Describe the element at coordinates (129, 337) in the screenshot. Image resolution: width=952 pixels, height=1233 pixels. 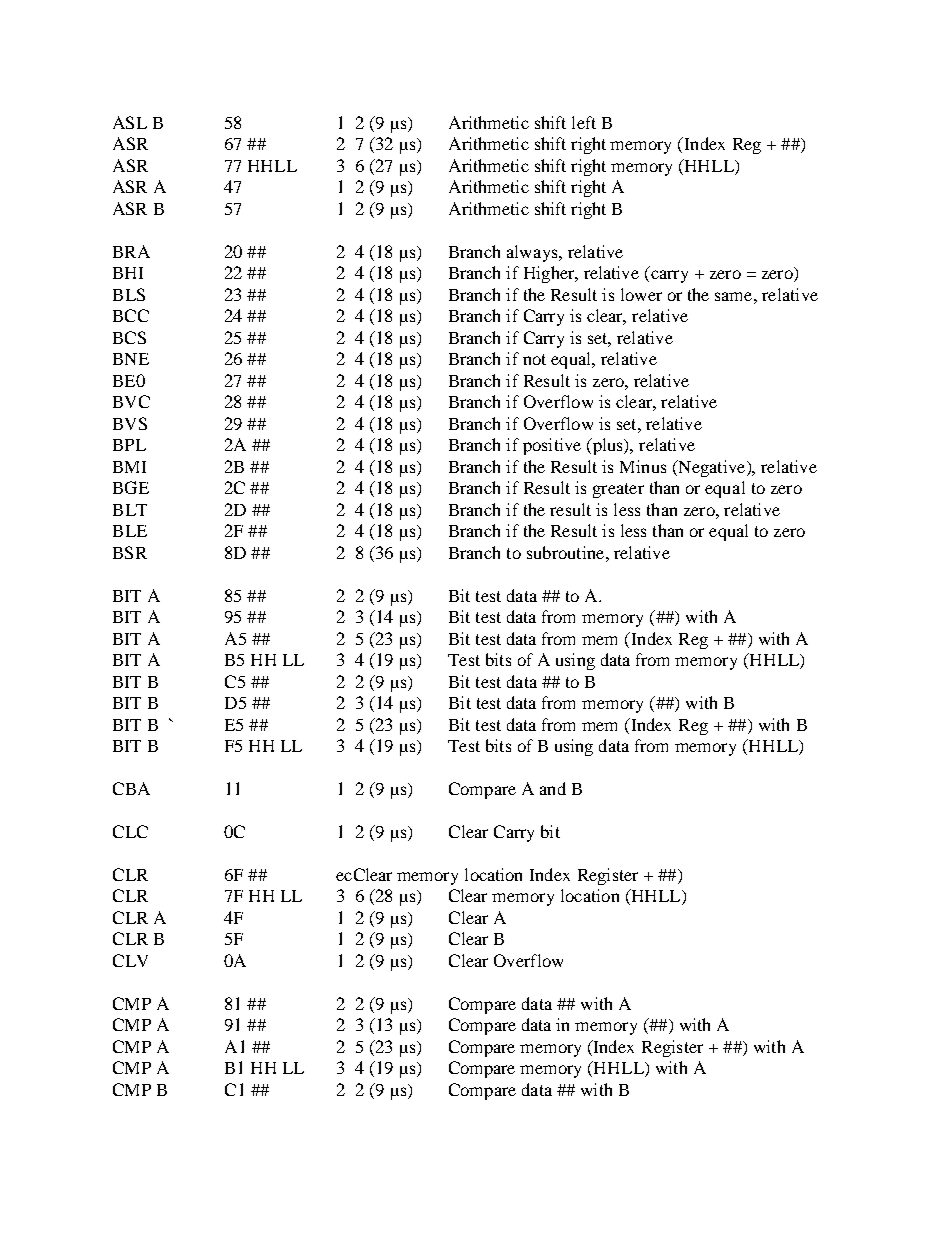
I see `BCS` at that location.
